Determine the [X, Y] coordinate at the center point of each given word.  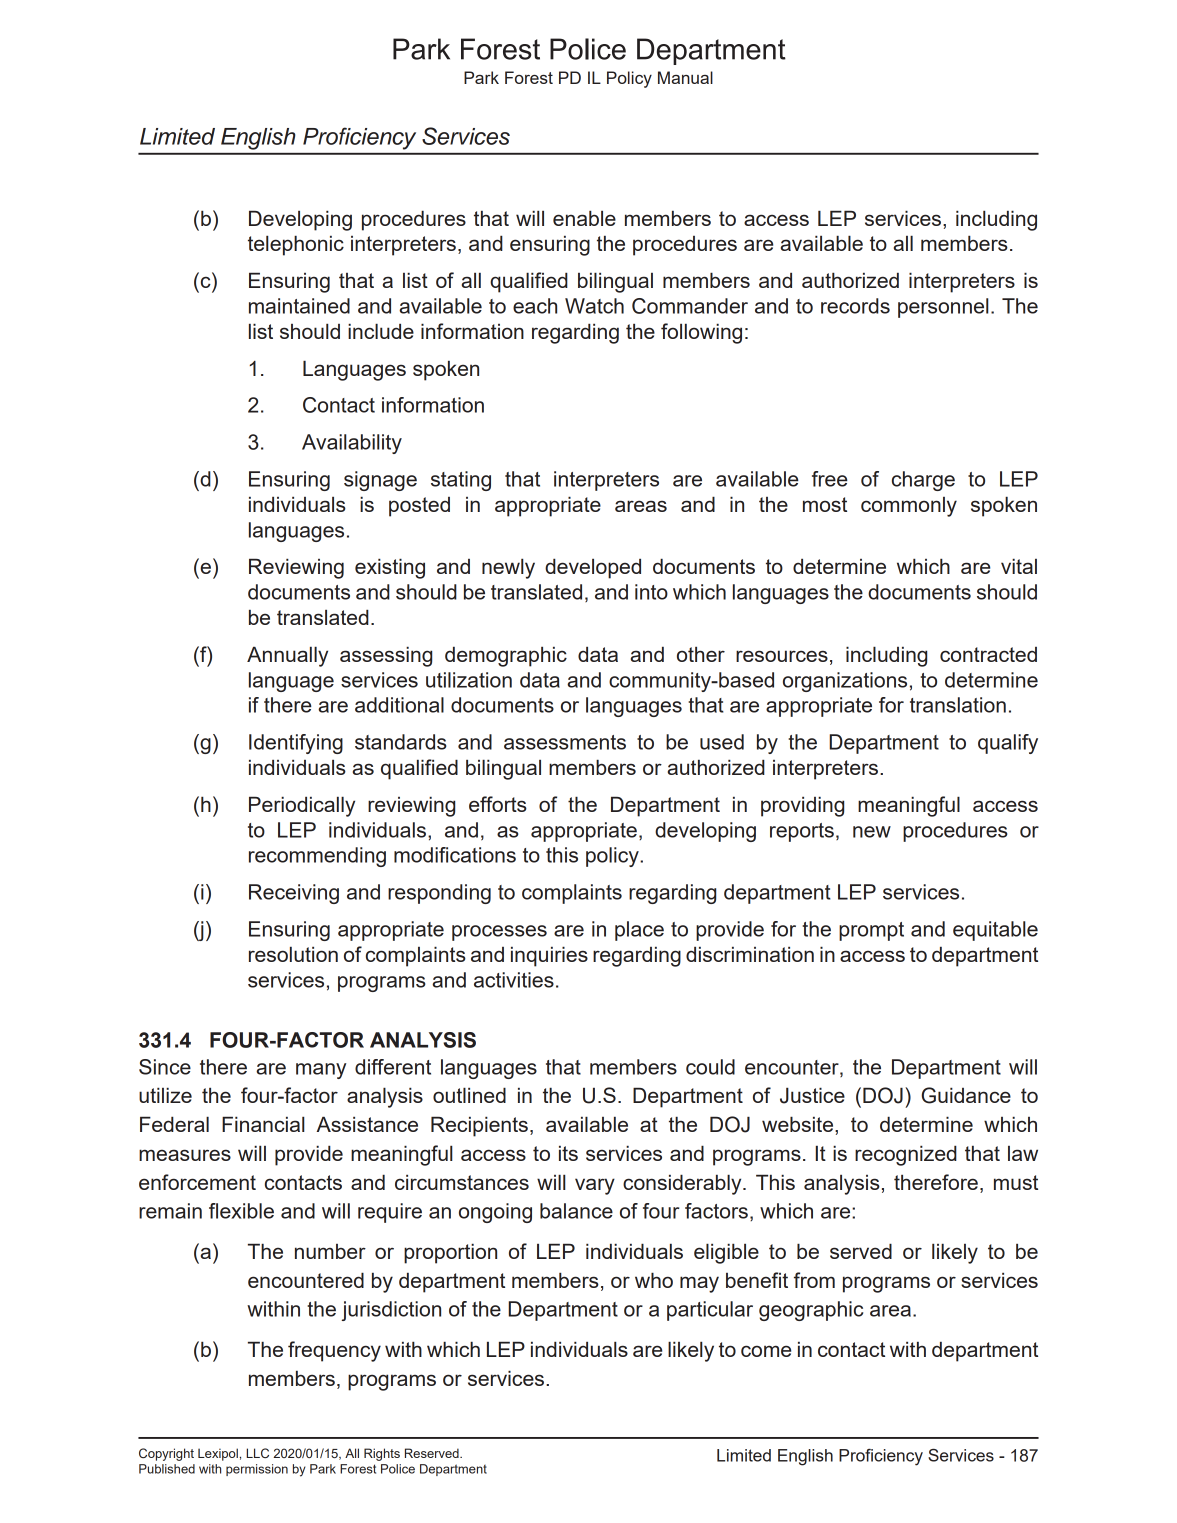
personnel [943, 308]
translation [958, 705]
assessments [565, 742]
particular [710, 1311]
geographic [811, 1311]
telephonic [296, 245]
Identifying [296, 744]
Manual [685, 77]
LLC [257, 1453]
